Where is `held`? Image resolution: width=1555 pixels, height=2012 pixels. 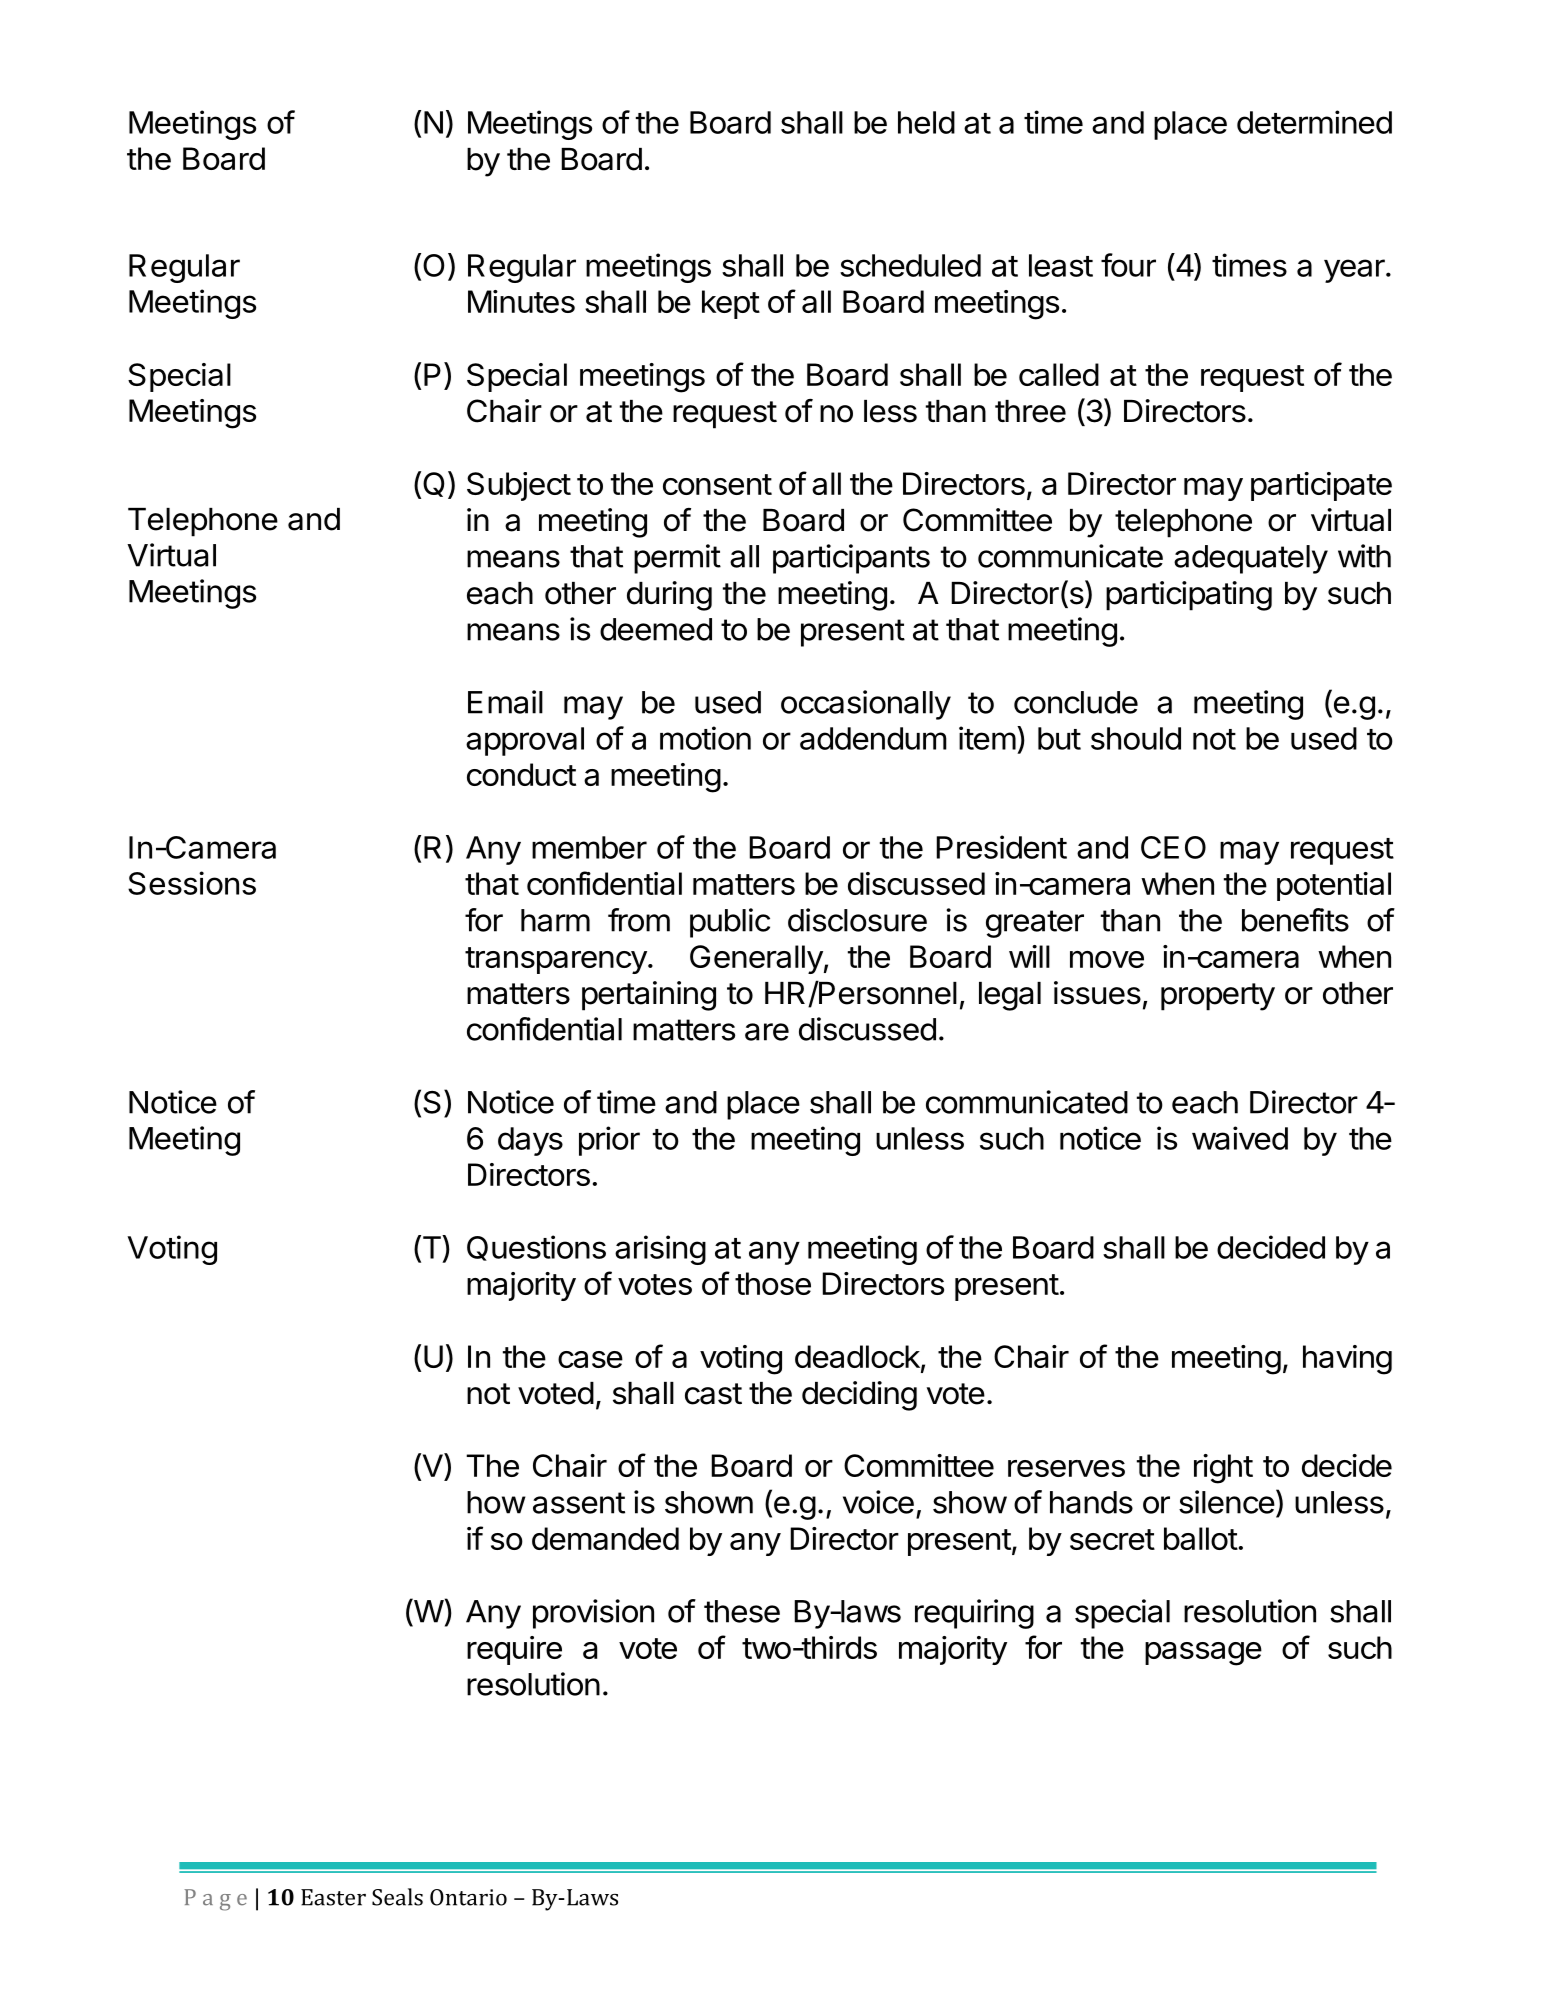
held is located at coordinates (926, 122).
